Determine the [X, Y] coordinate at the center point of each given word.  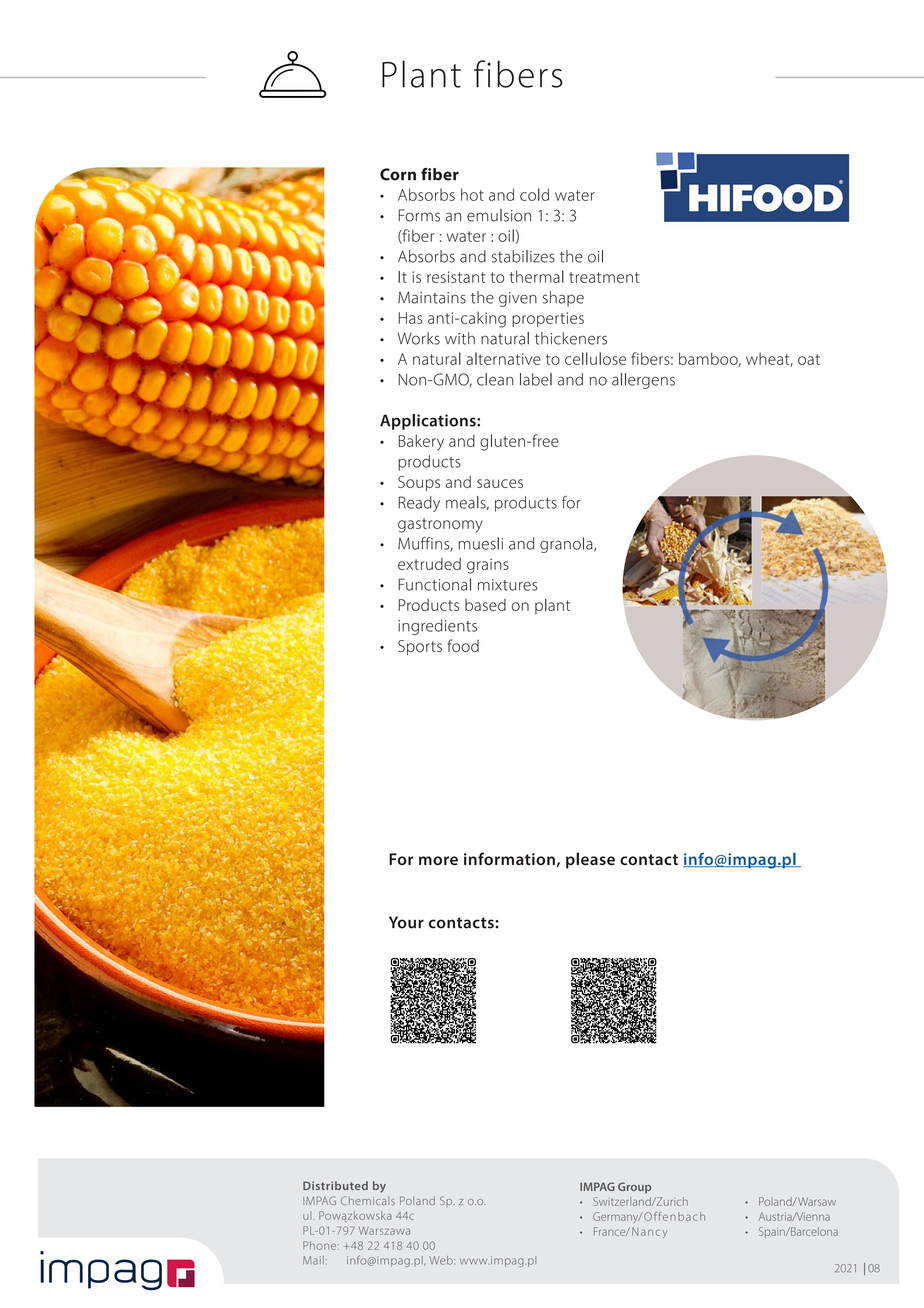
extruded [429, 564]
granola [567, 545]
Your [406, 922]
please [590, 860]
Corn [398, 174]
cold [534, 194]
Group [634, 1188]
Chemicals [368, 1200]
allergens [643, 381]
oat [809, 359]
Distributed [335, 1185]
